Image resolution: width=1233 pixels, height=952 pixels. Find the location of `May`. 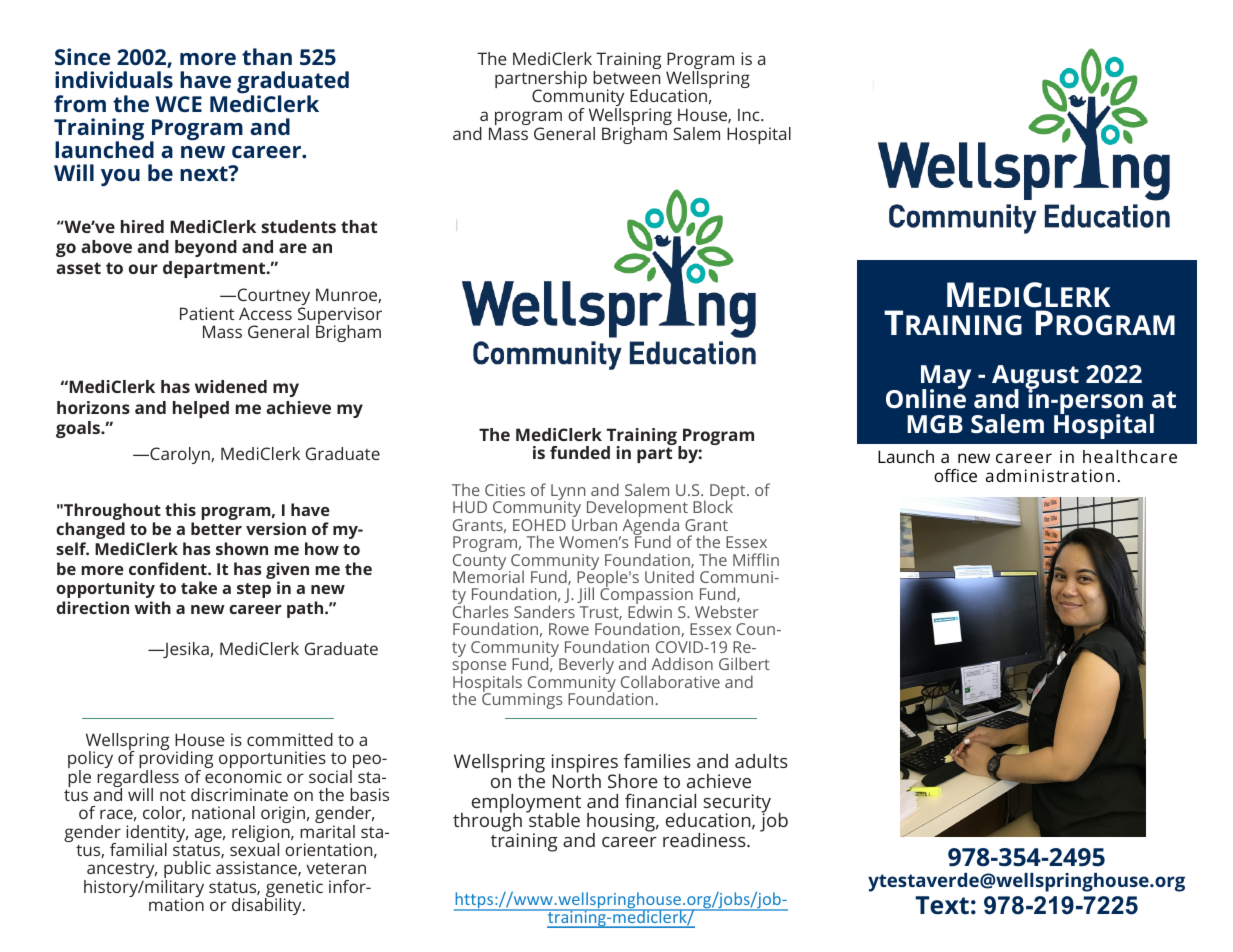

May is located at coordinates (946, 378).
